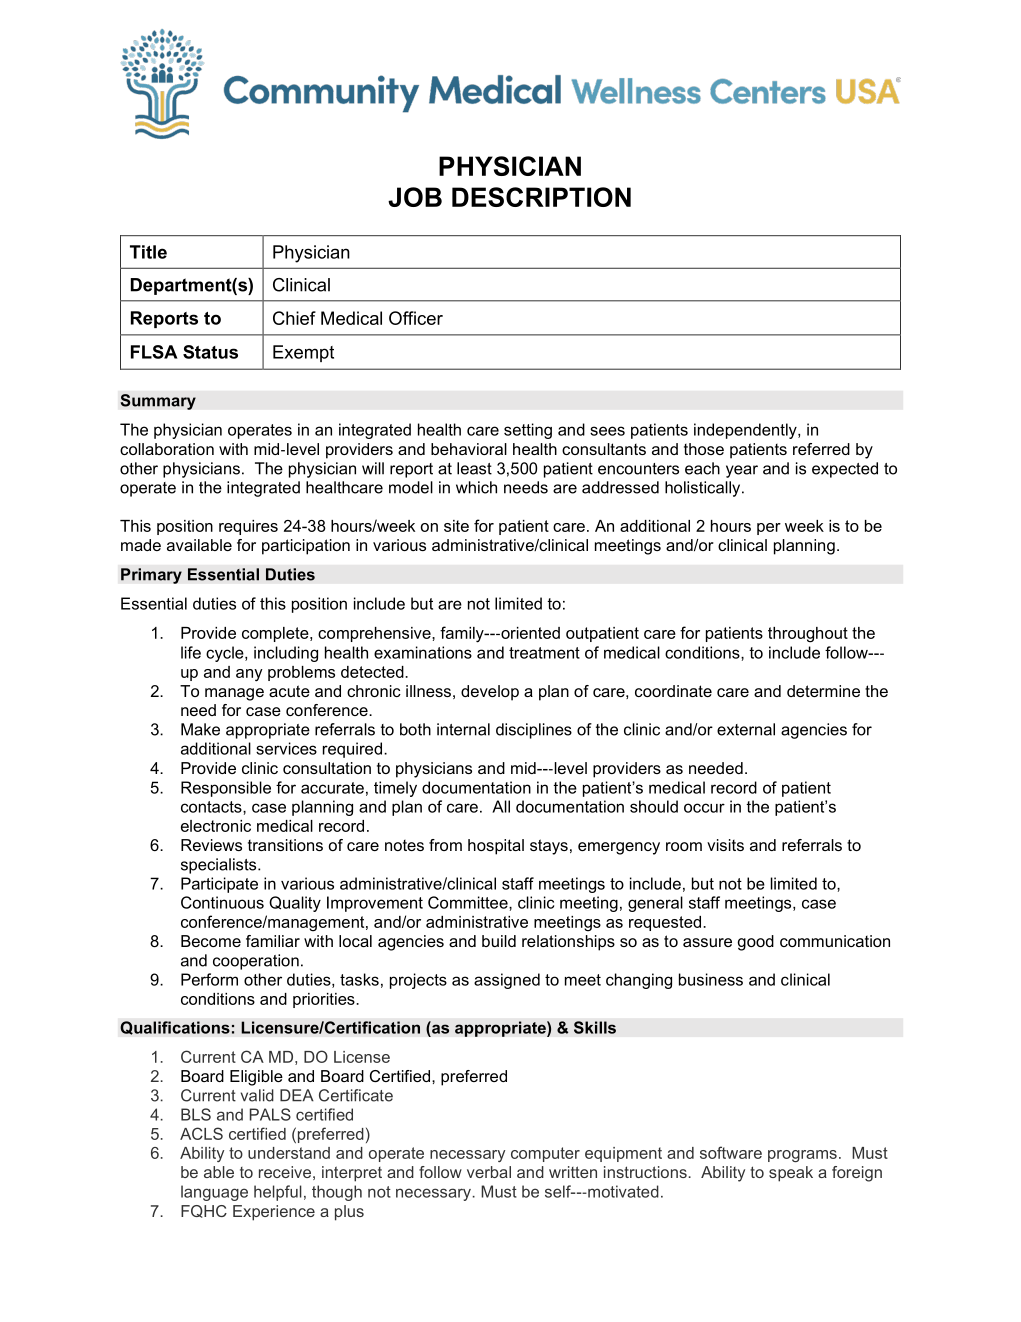 This document has height=1322, width=1021. What do you see at coordinates (746, 431) in the document?
I see `independently` at bounding box center [746, 431].
